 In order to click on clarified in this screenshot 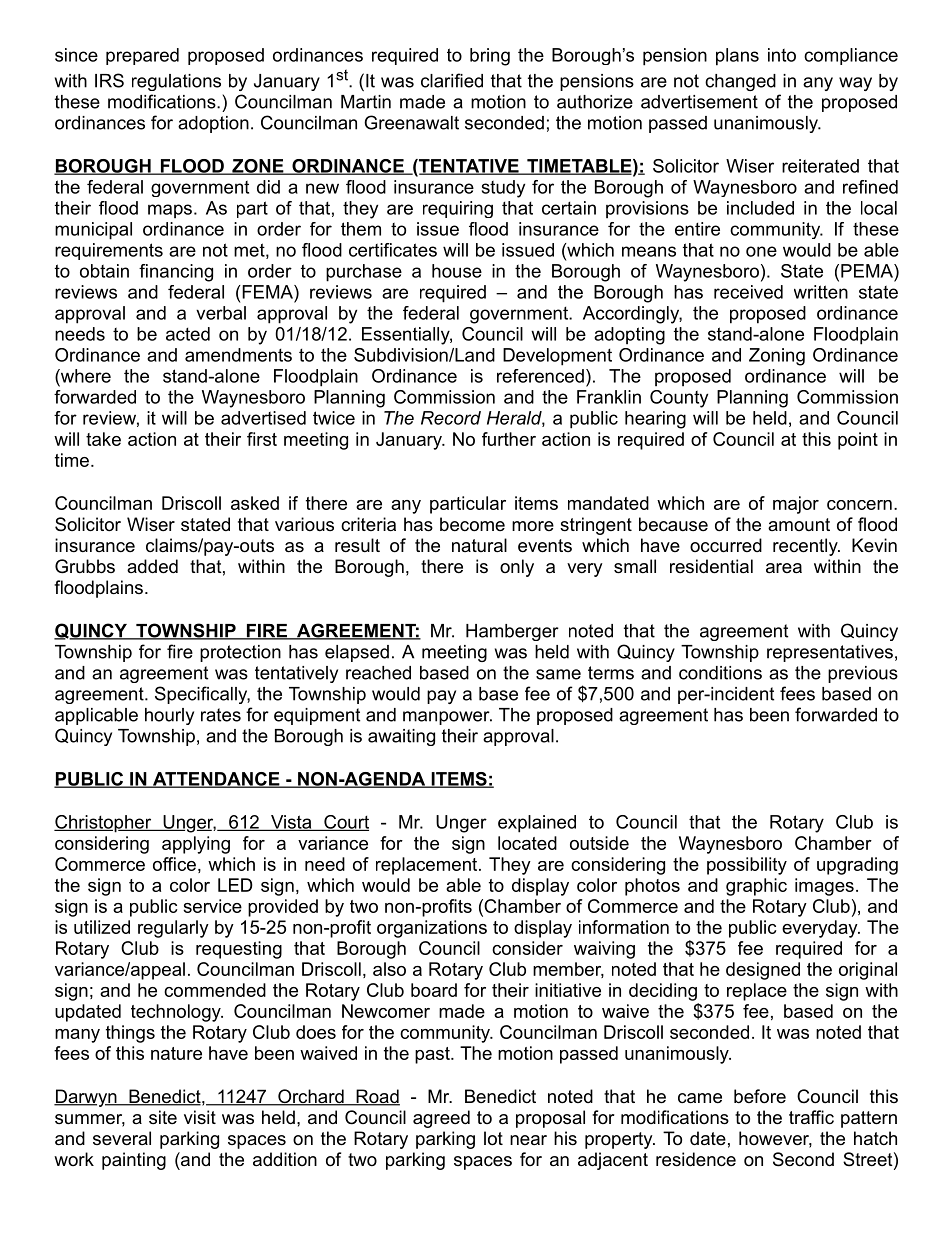, I will do `click(452, 80)`.
